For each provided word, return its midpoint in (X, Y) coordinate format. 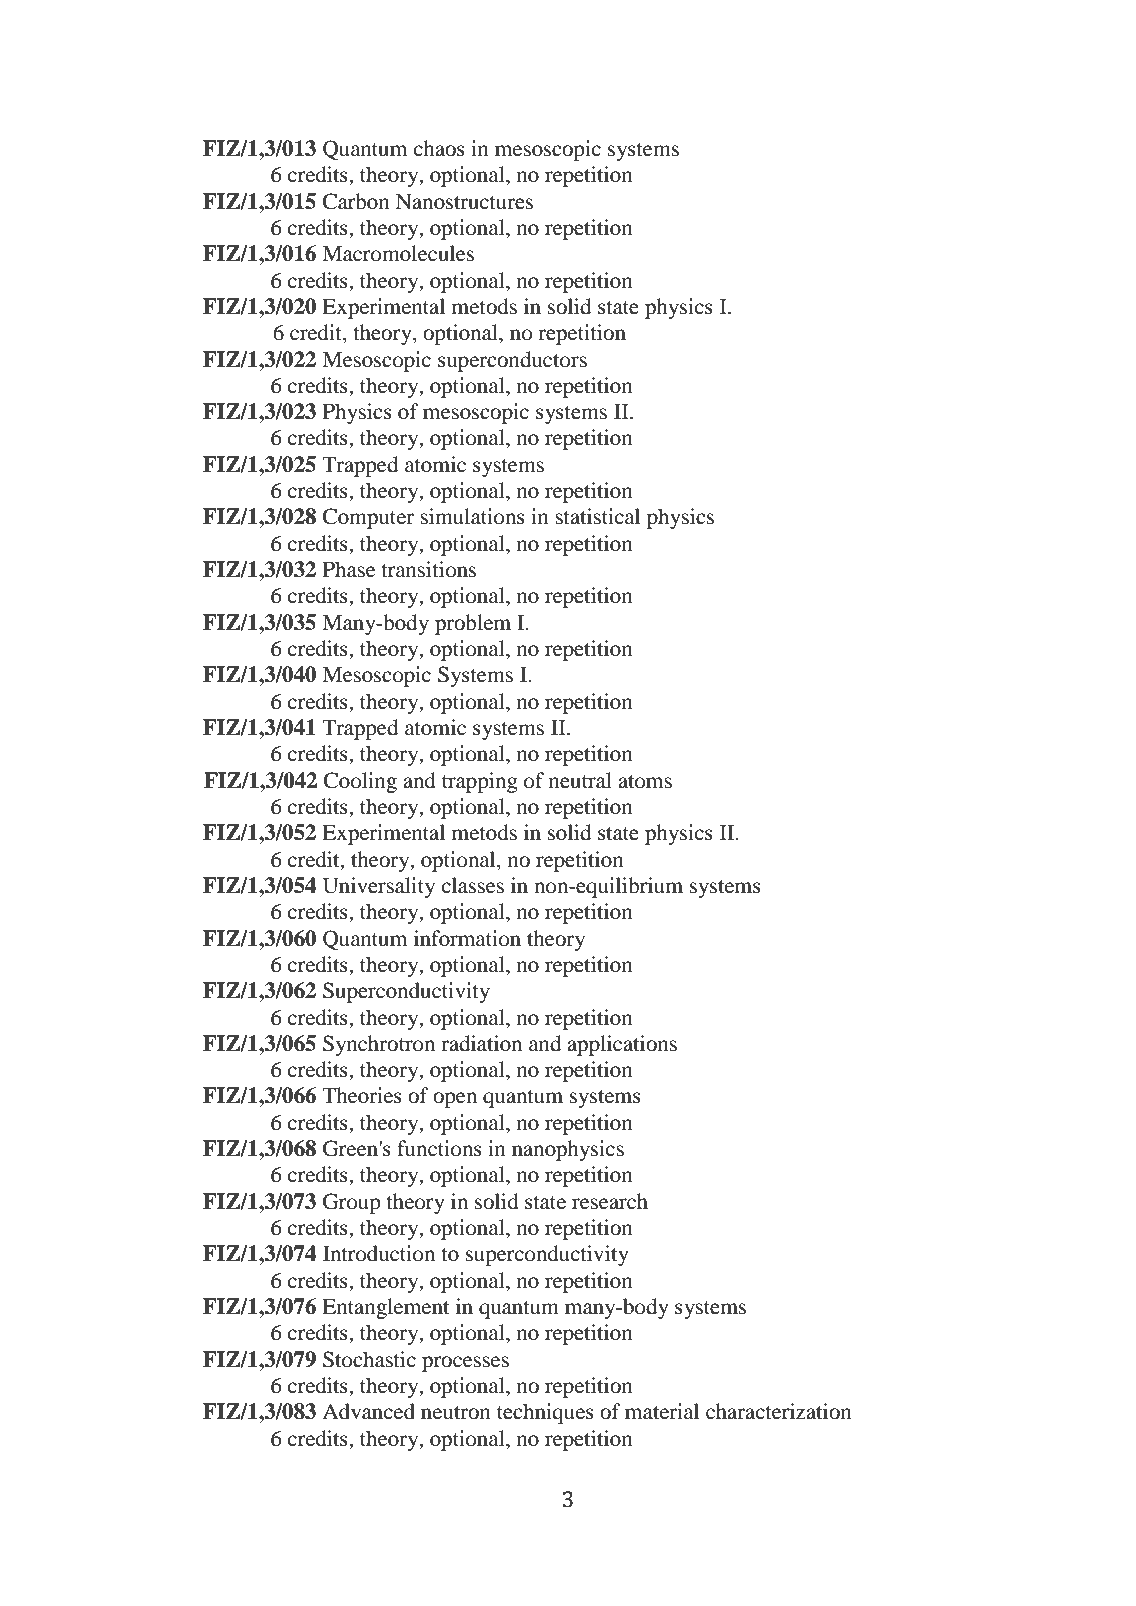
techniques (545, 1413)
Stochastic (369, 1359)
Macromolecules (398, 253)
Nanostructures (464, 202)
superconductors (512, 361)
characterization (779, 1411)
